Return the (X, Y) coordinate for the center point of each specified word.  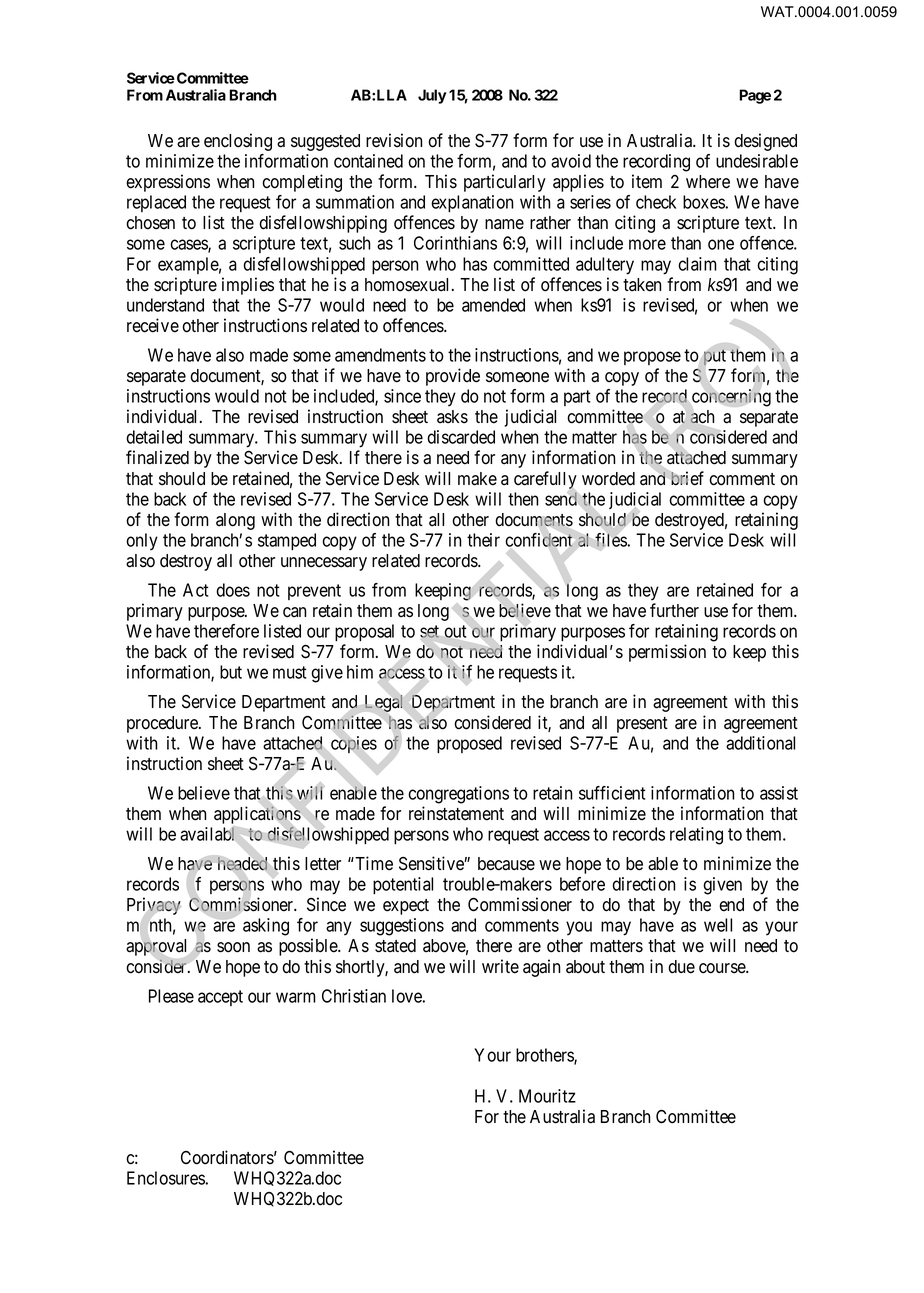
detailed (154, 437)
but (231, 672)
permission (667, 653)
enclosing (238, 142)
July (432, 96)
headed (242, 863)
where (708, 182)
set (429, 631)
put (715, 357)
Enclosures (166, 1178)
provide (453, 377)
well (718, 925)
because (506, 864)
